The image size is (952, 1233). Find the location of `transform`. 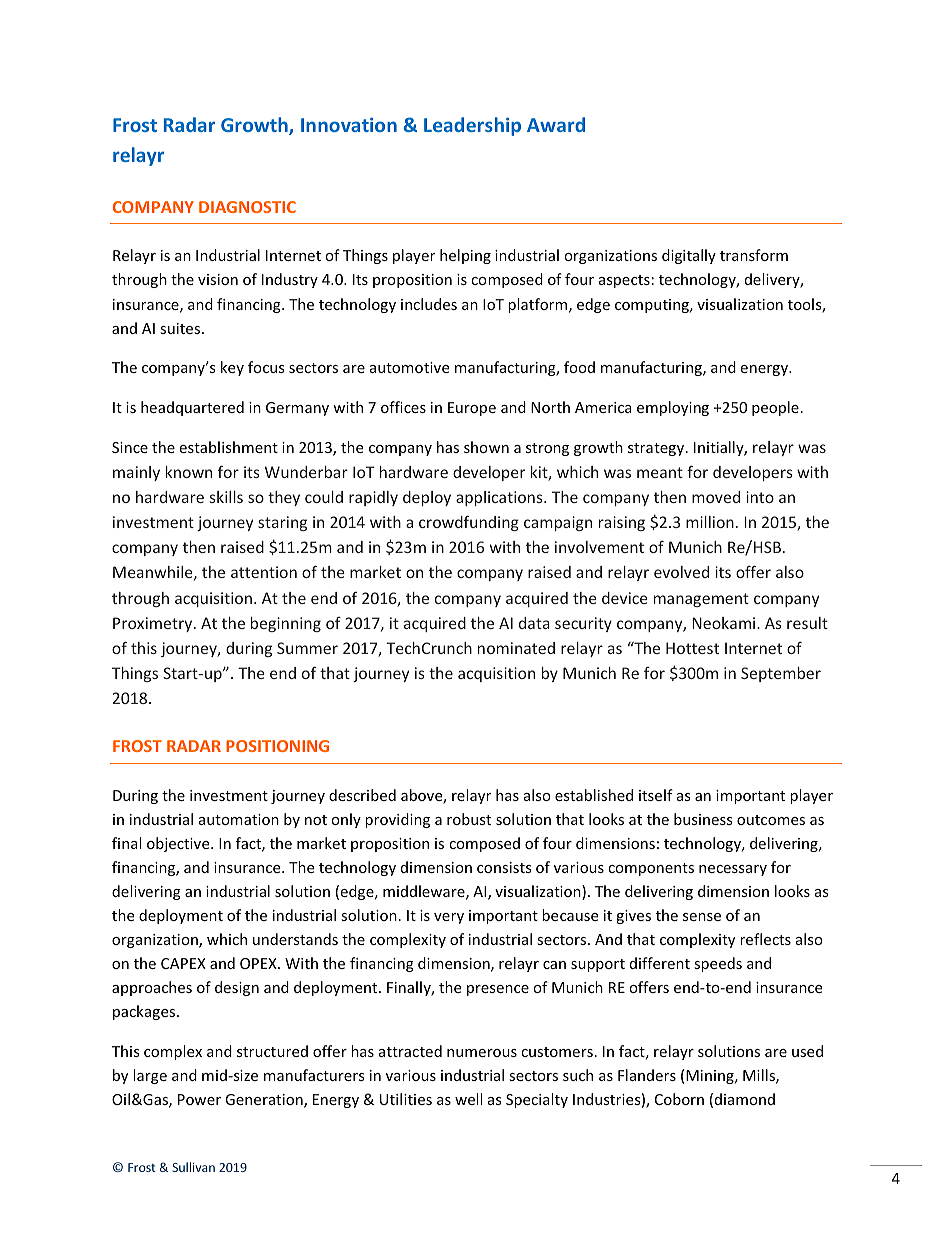

transform is located at coordinates (754, 255).
